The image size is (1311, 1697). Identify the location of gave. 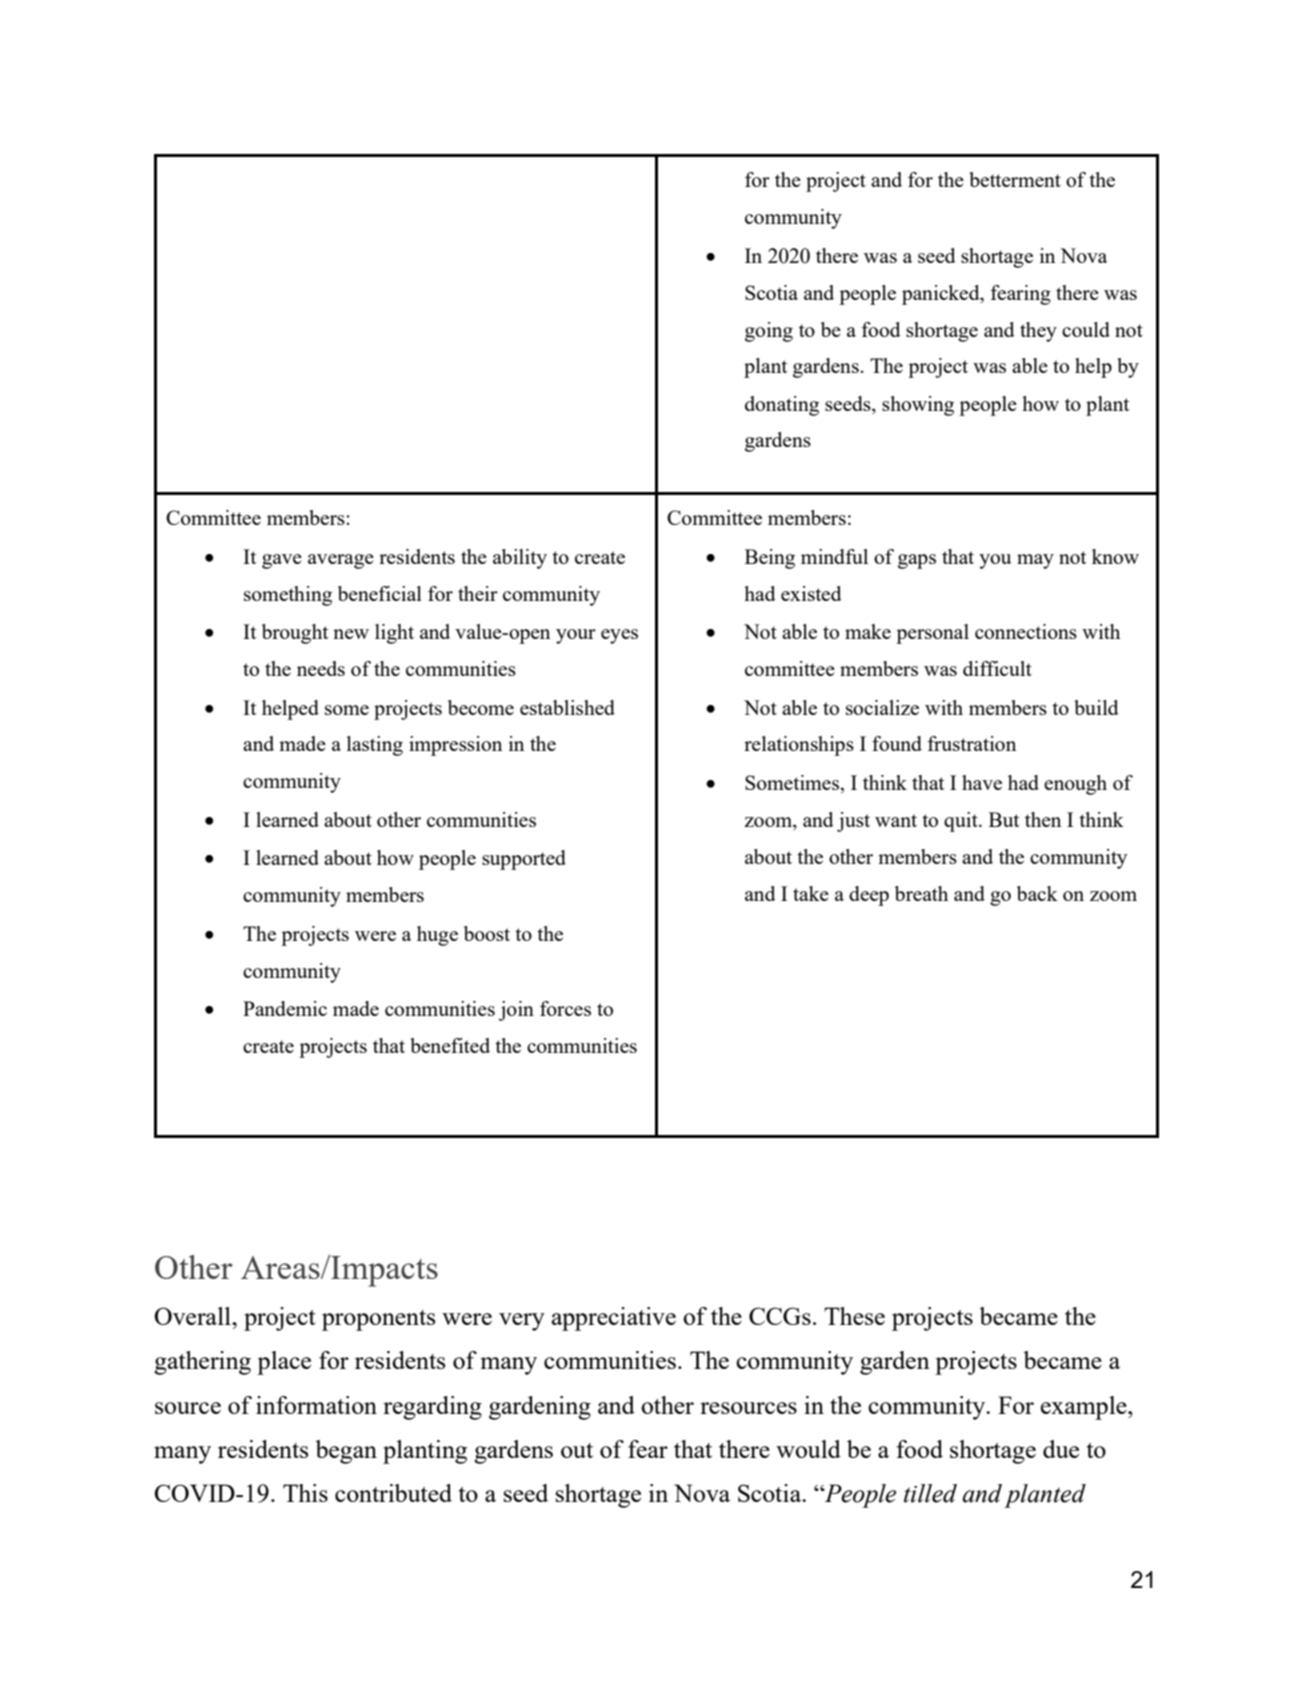
(282, 561).
